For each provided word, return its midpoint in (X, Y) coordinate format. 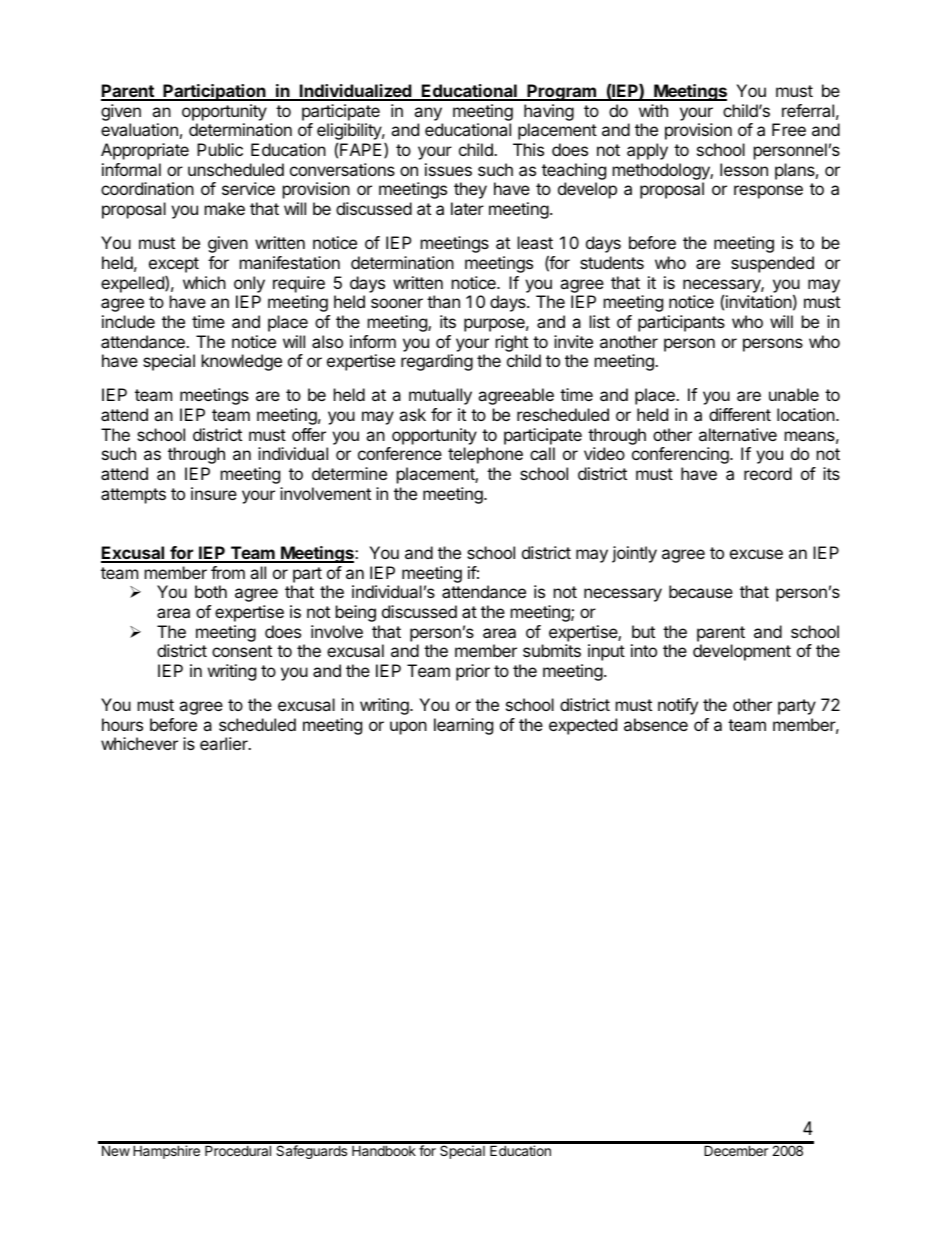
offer (309, 434)
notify (678, 706)
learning (463, 726)
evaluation (139, 129)
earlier (225, 743)
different (740, 414)
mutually (440, 396)
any (428, 114)
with (653, 110)
